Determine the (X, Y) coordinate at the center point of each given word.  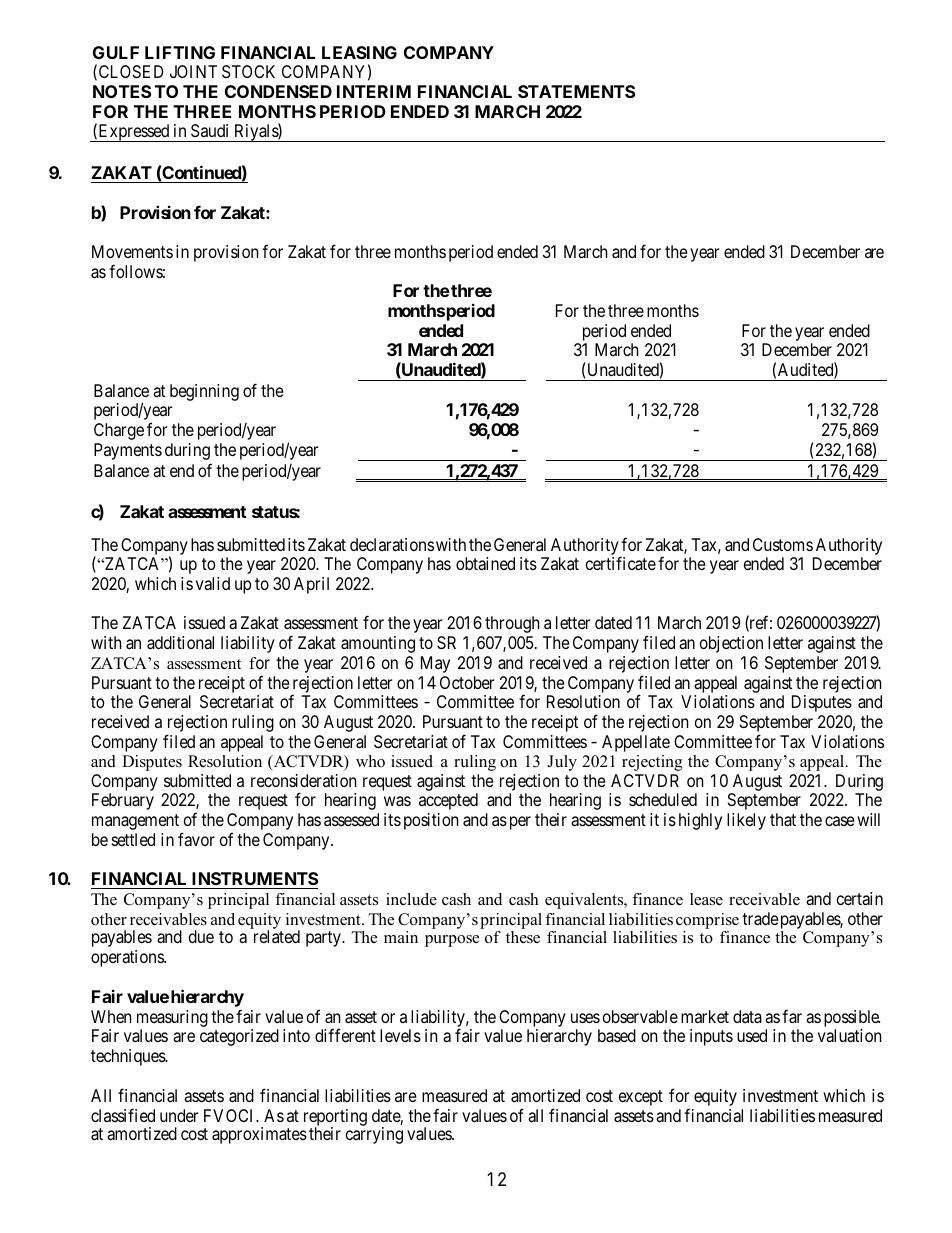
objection (731, 644)
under (179, 1115)
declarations (392, 544)
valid (213, 583)
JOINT (193, 71)
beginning (204, 392)
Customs (783, 544)
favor (196, 839)
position (431, 821)
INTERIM (374, 91)
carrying (374, 1135)
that (783, 819)
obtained (485, 563)
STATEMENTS (576, 91)
